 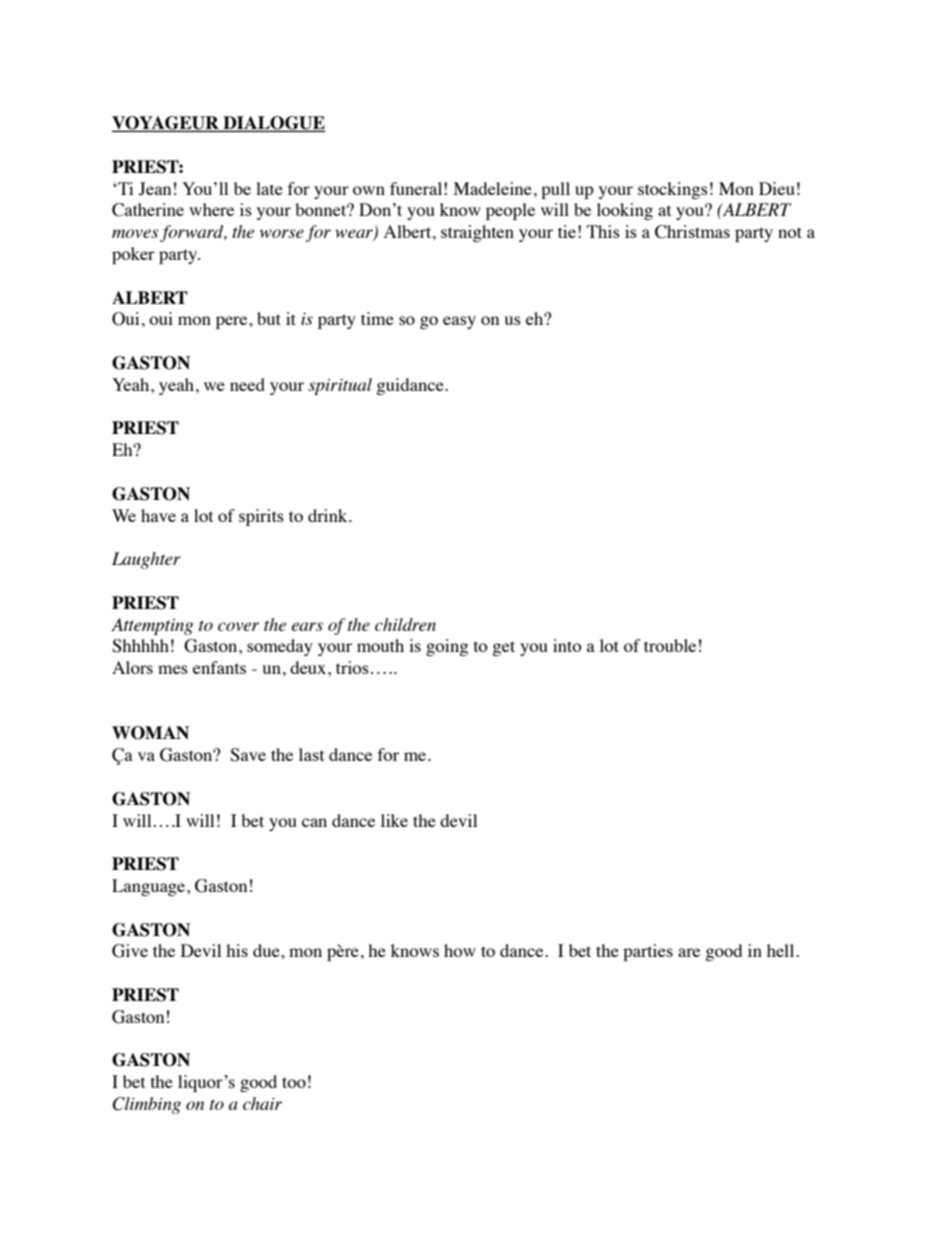 What do you see at coordinates (670, 645) in the page?
I see `trouble` at bounding box center [670, 645].
